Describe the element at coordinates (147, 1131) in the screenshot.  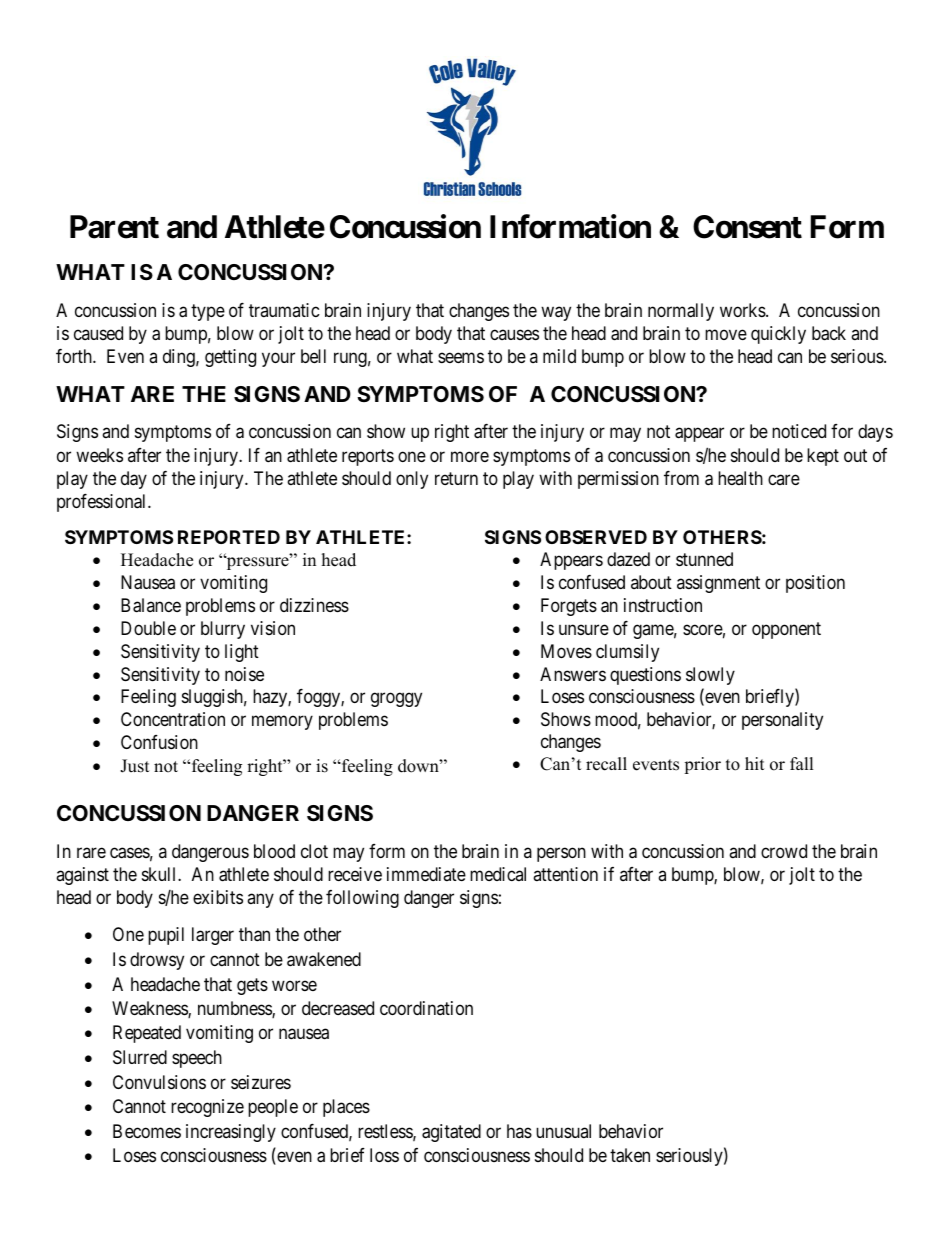
I see `Becomes` at that location.
